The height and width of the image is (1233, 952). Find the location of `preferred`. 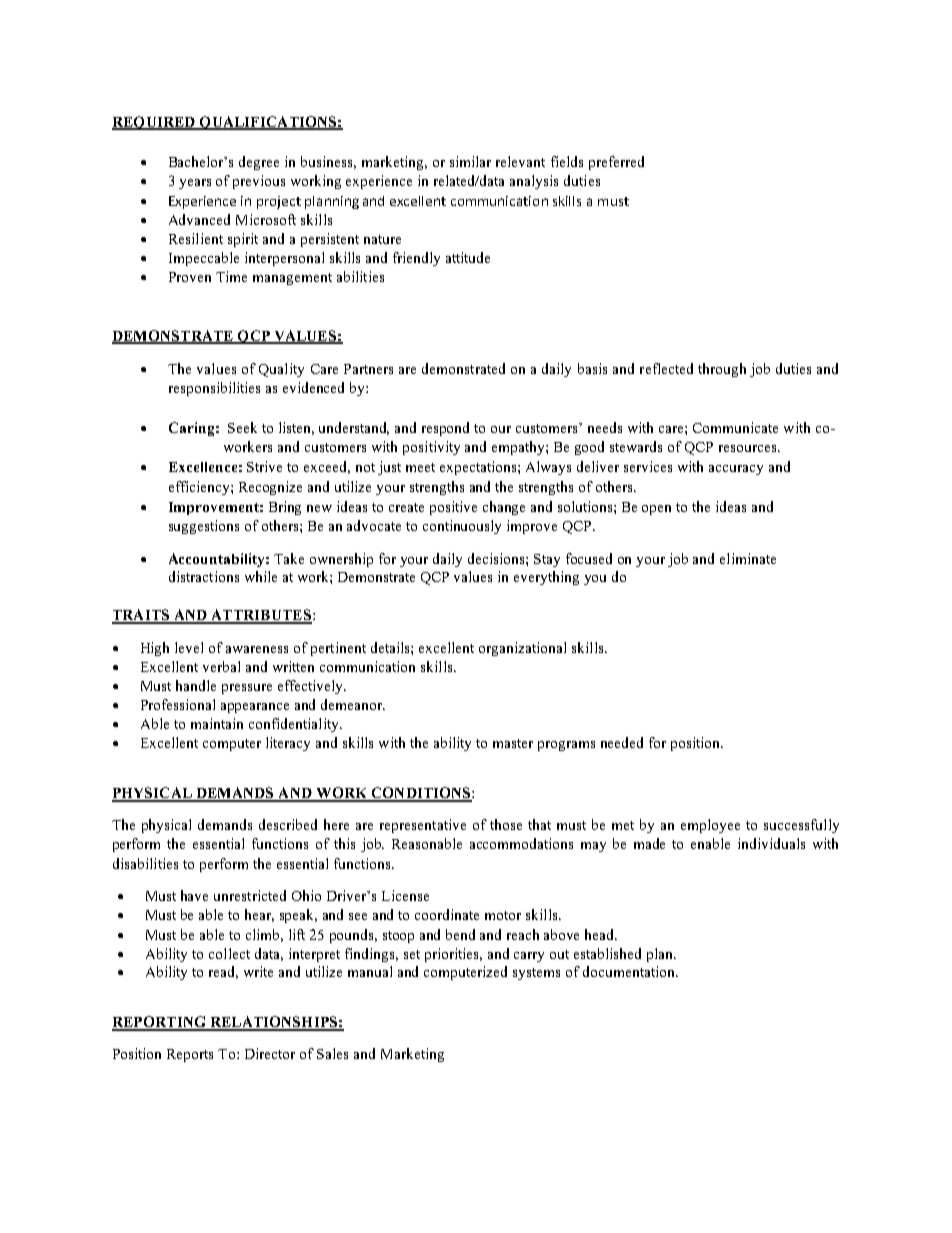

preferred is located at coordinates (616, 163).
